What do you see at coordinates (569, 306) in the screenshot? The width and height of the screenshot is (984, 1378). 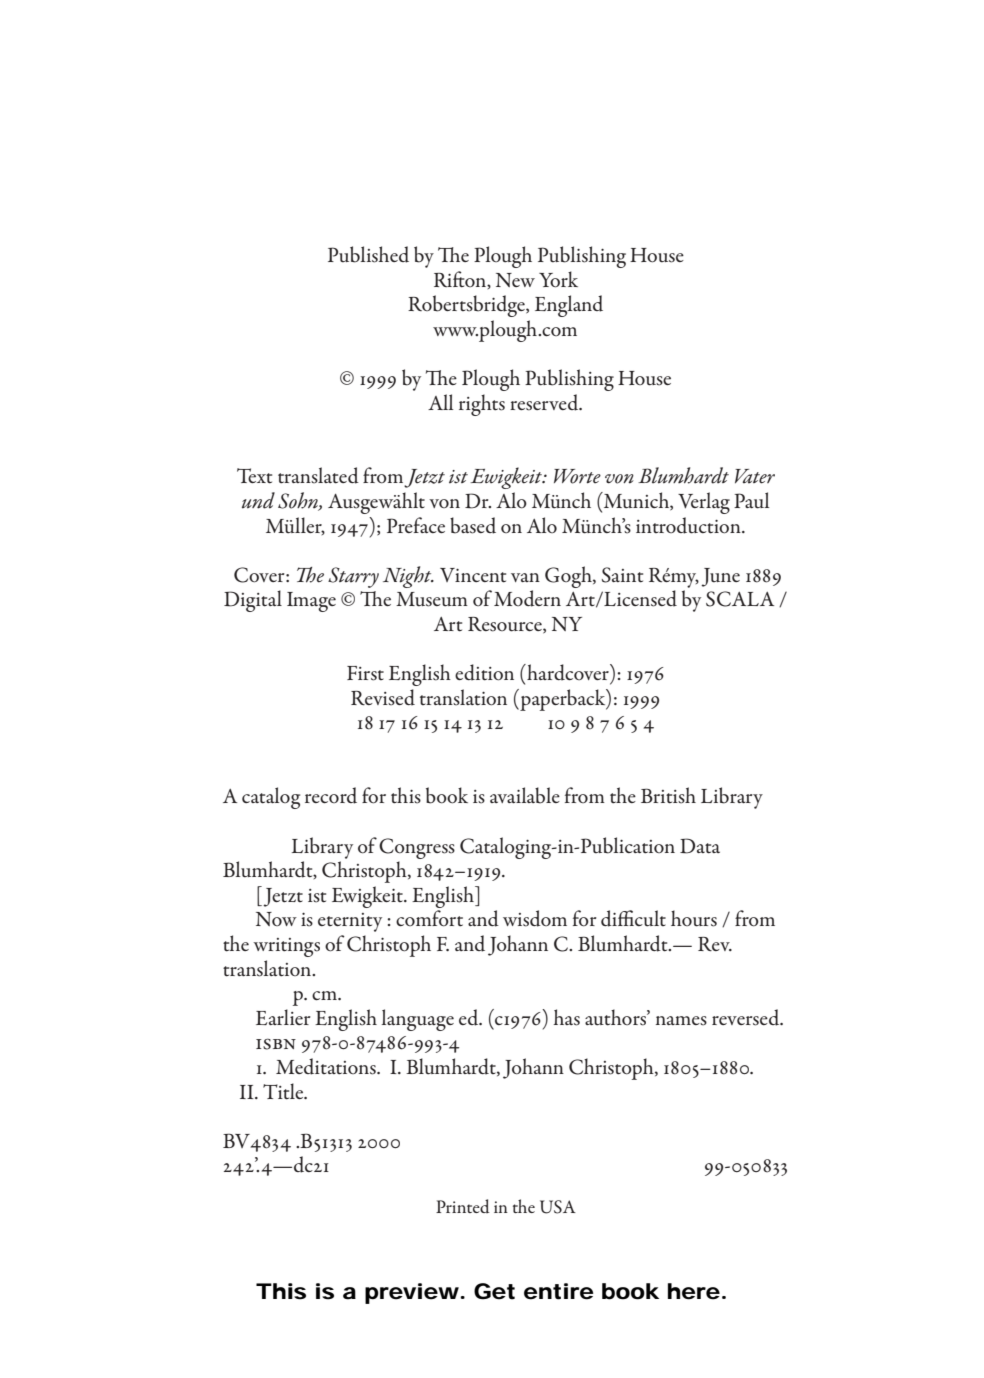 I see `England` at bounding box center [569, 306].
